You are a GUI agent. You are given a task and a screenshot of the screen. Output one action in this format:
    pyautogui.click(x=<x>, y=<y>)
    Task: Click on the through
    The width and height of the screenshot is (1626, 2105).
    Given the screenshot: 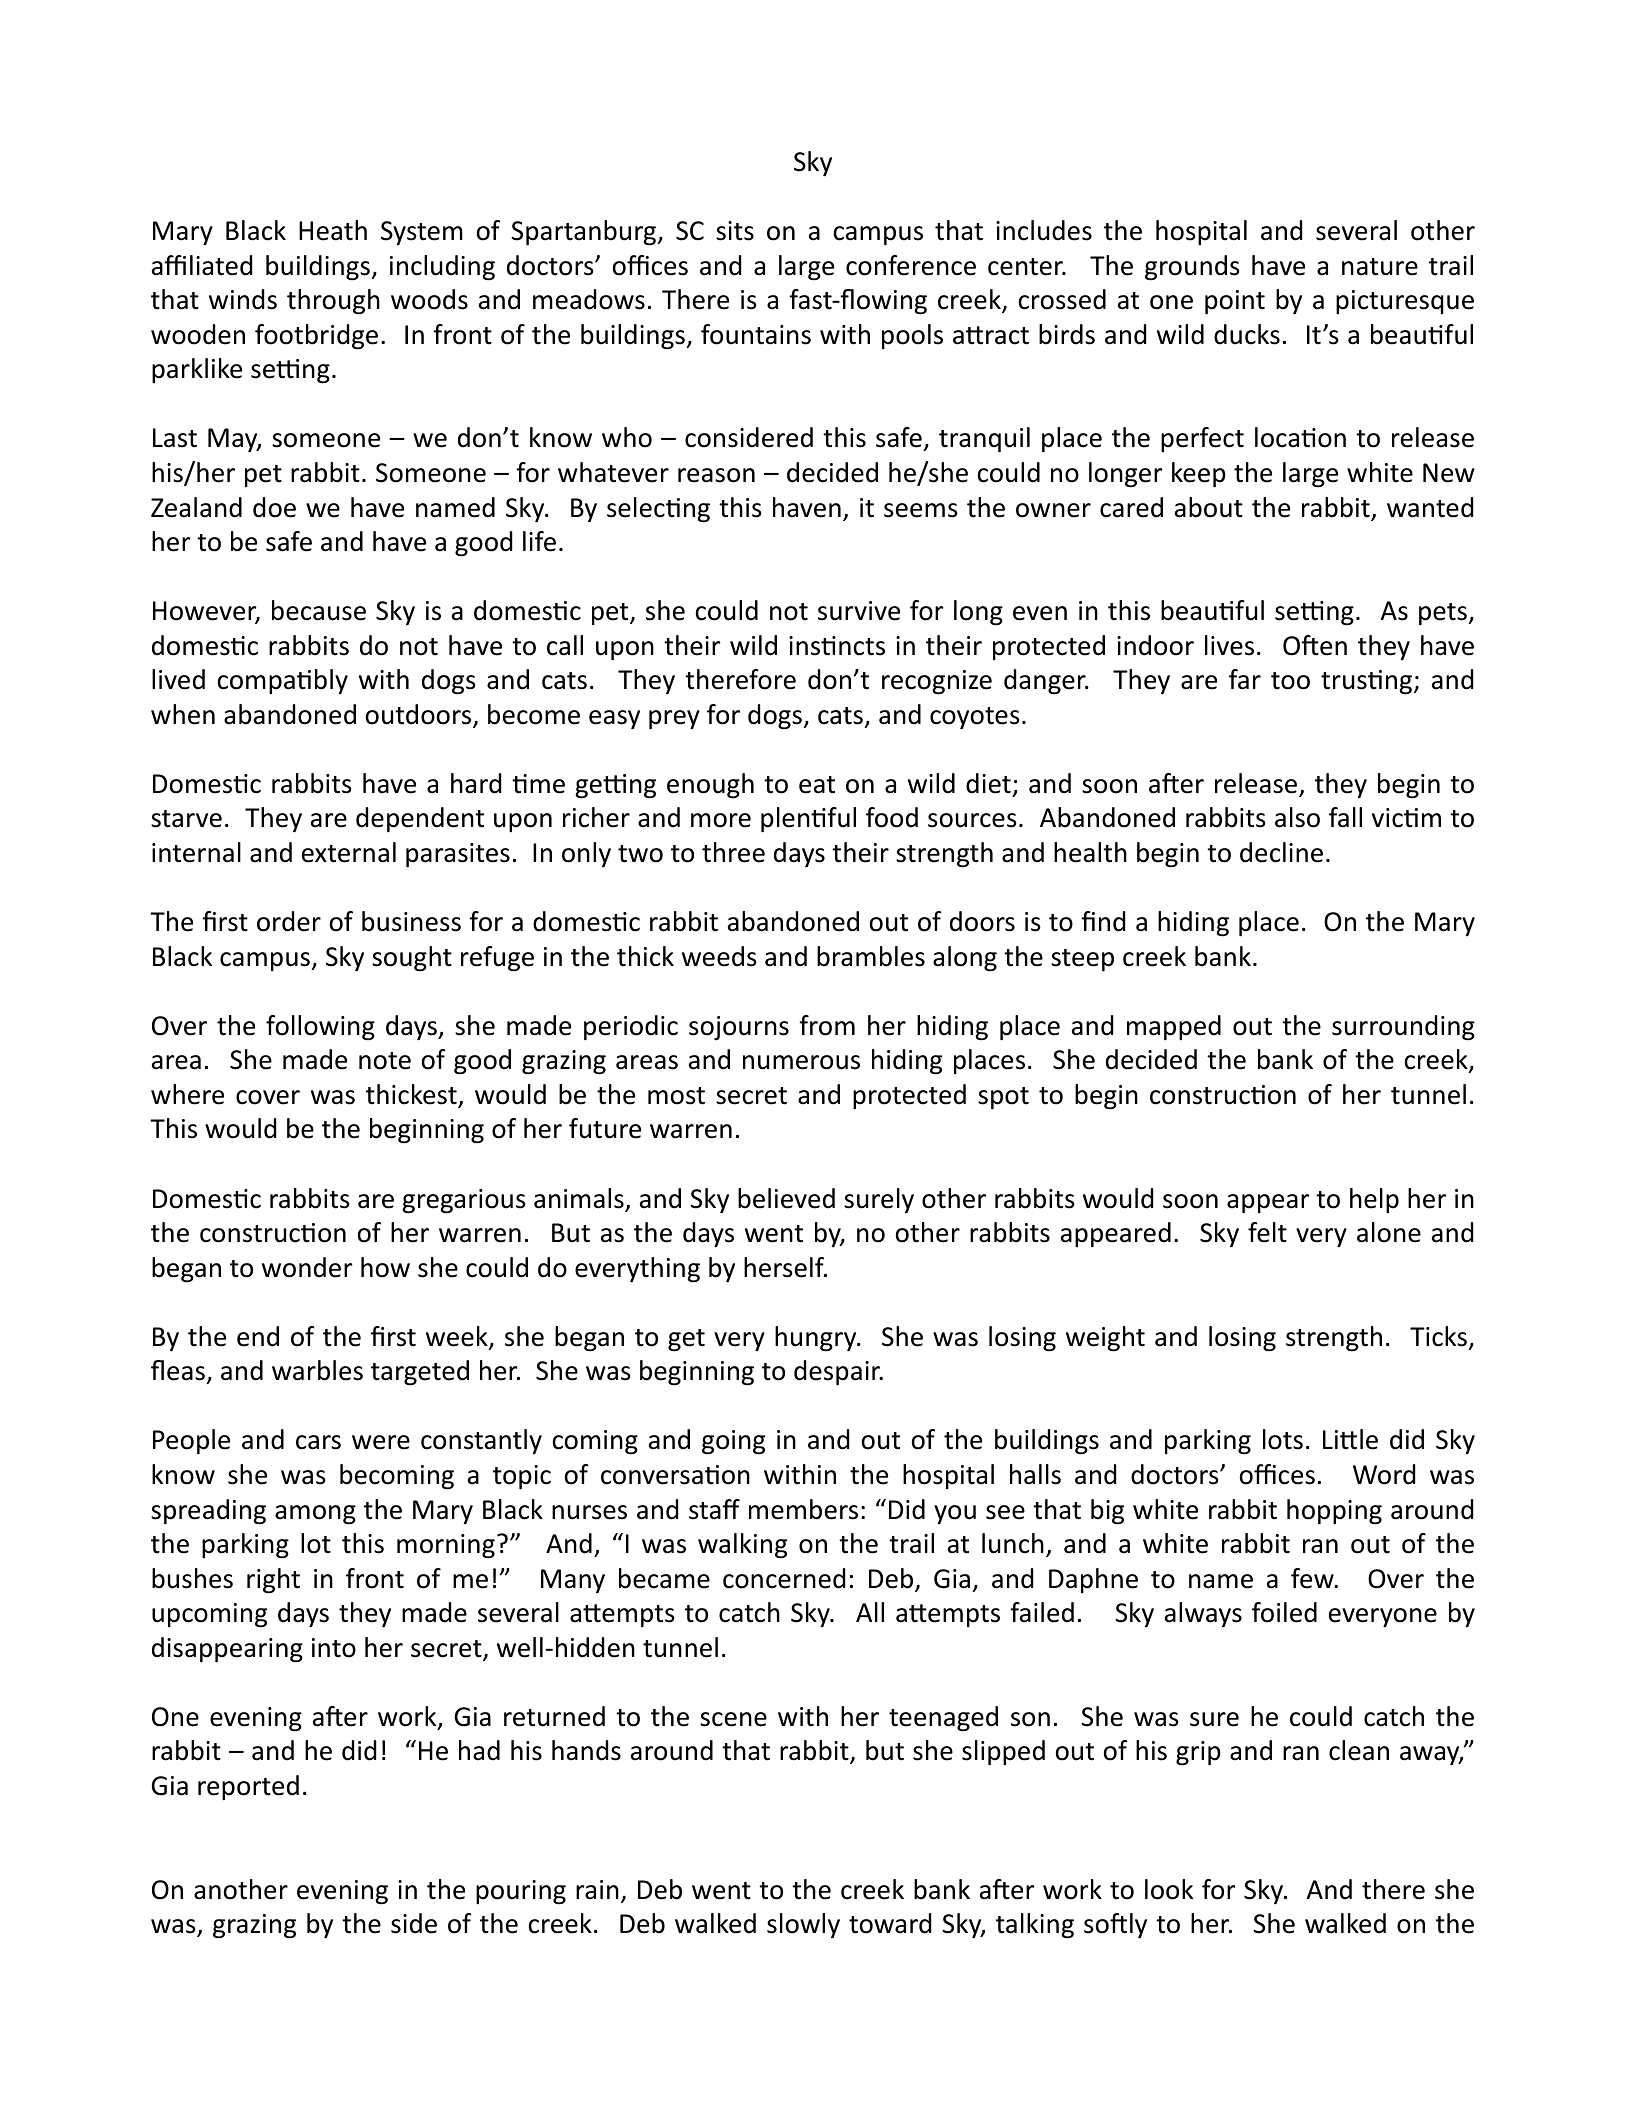 What is the action you would take?
    pyautogui.click(x=333, y=302)
